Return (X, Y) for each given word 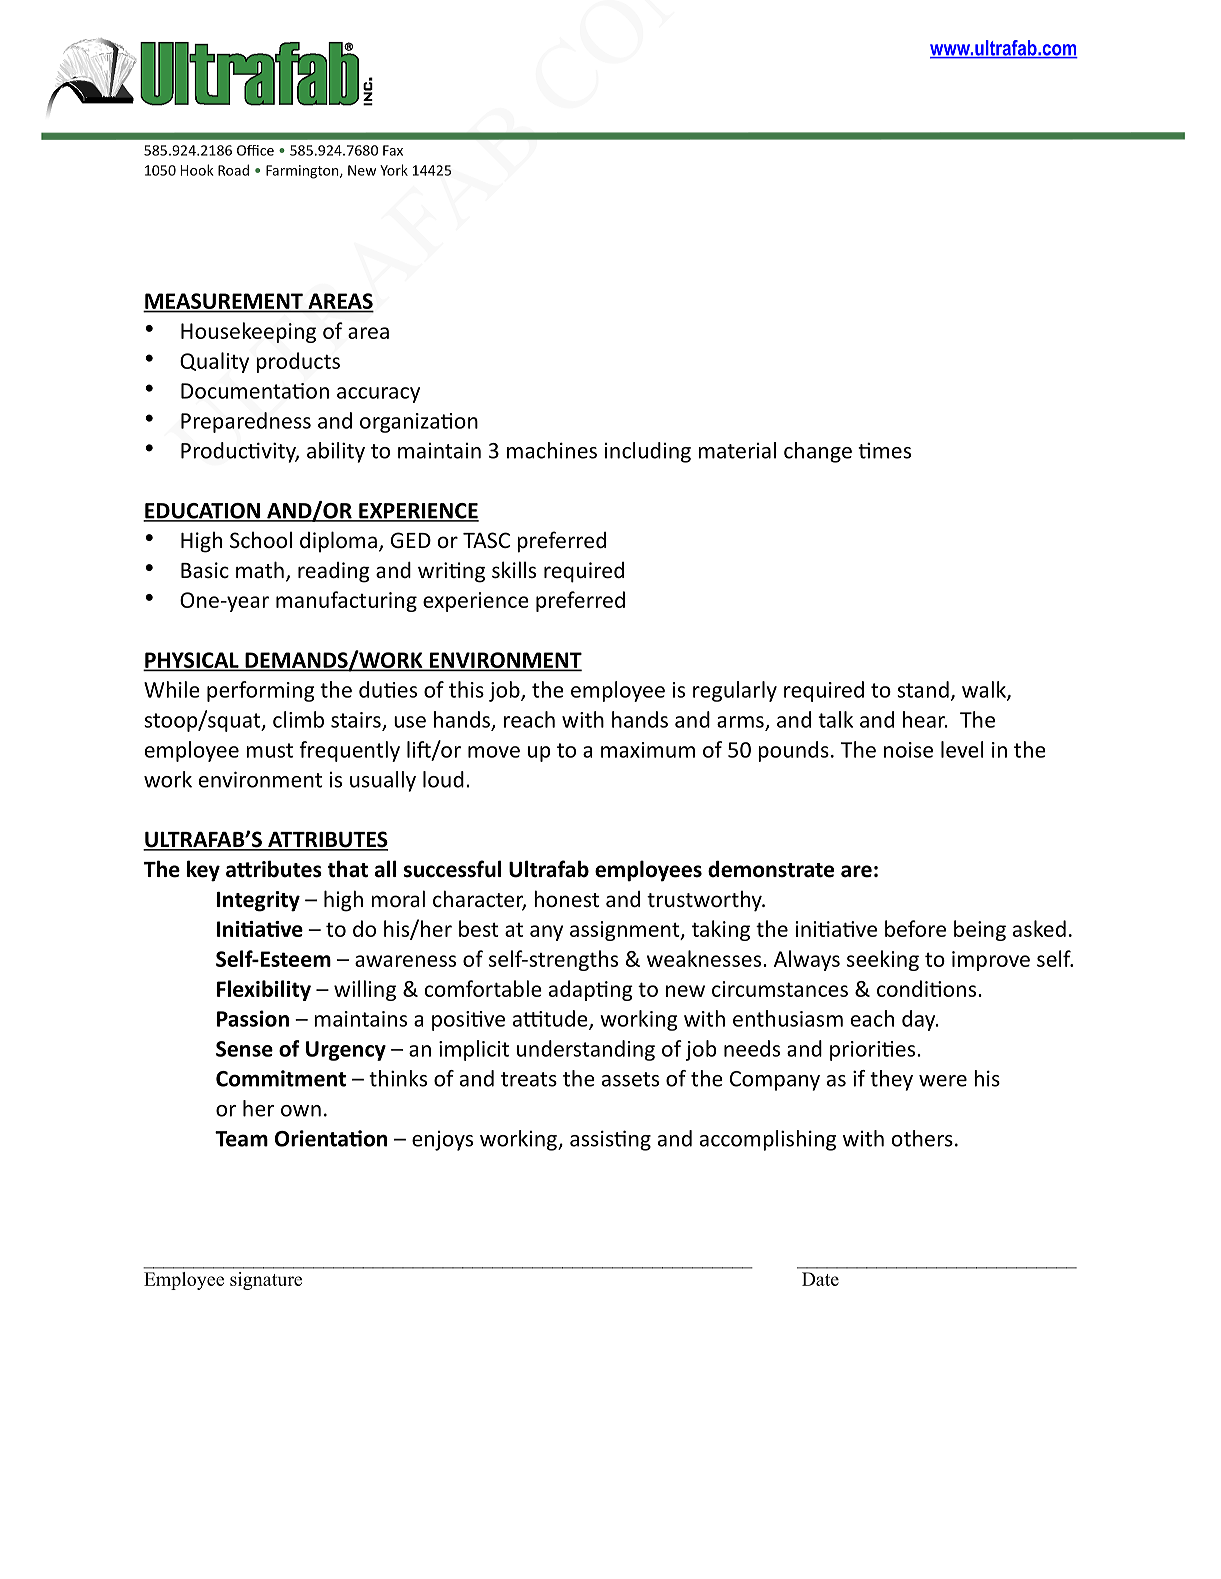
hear (925, 719)
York (394, 170)
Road (233, 170)
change (818, 452)
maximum (648, 750)
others (922, 1138)
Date (820, 1279)
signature (266, 1281)
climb (298, 719)
